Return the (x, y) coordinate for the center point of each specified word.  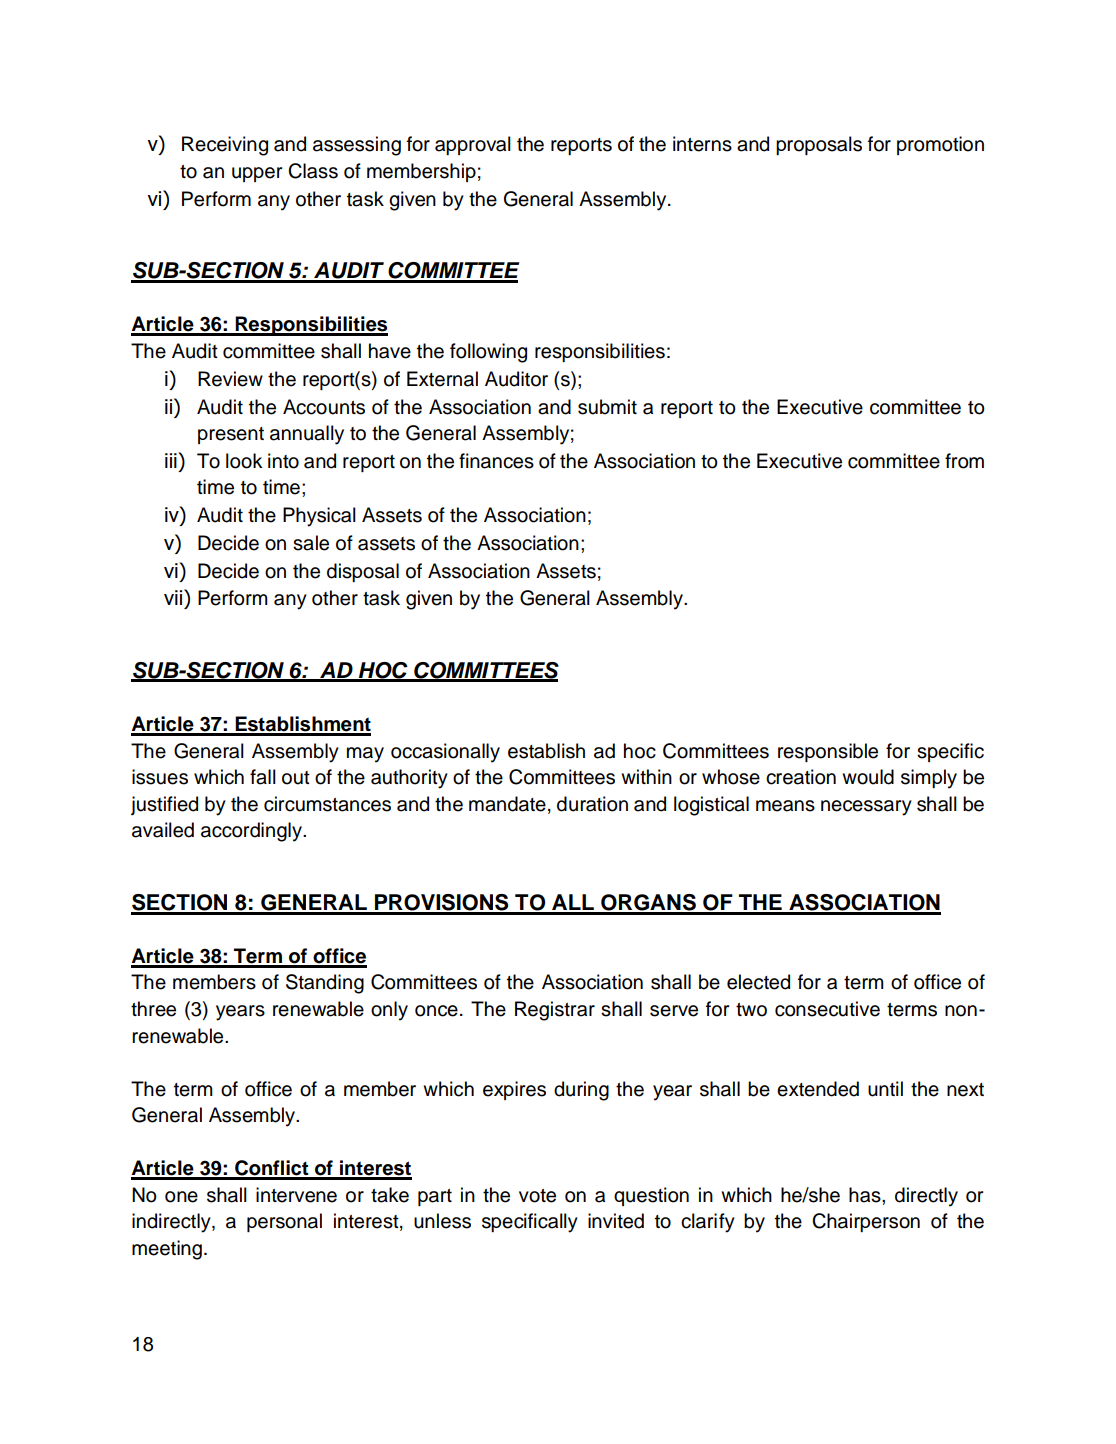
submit (607, 407)
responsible (828, 752)
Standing (325, 984)
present (231, 435)
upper (257, 174)
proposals (819, 145)
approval (473, 145)
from (964, 461)
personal (284, 1222)
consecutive (827, 1009)
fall (263, 777)
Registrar (555, 1011)
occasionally (445, 753)
